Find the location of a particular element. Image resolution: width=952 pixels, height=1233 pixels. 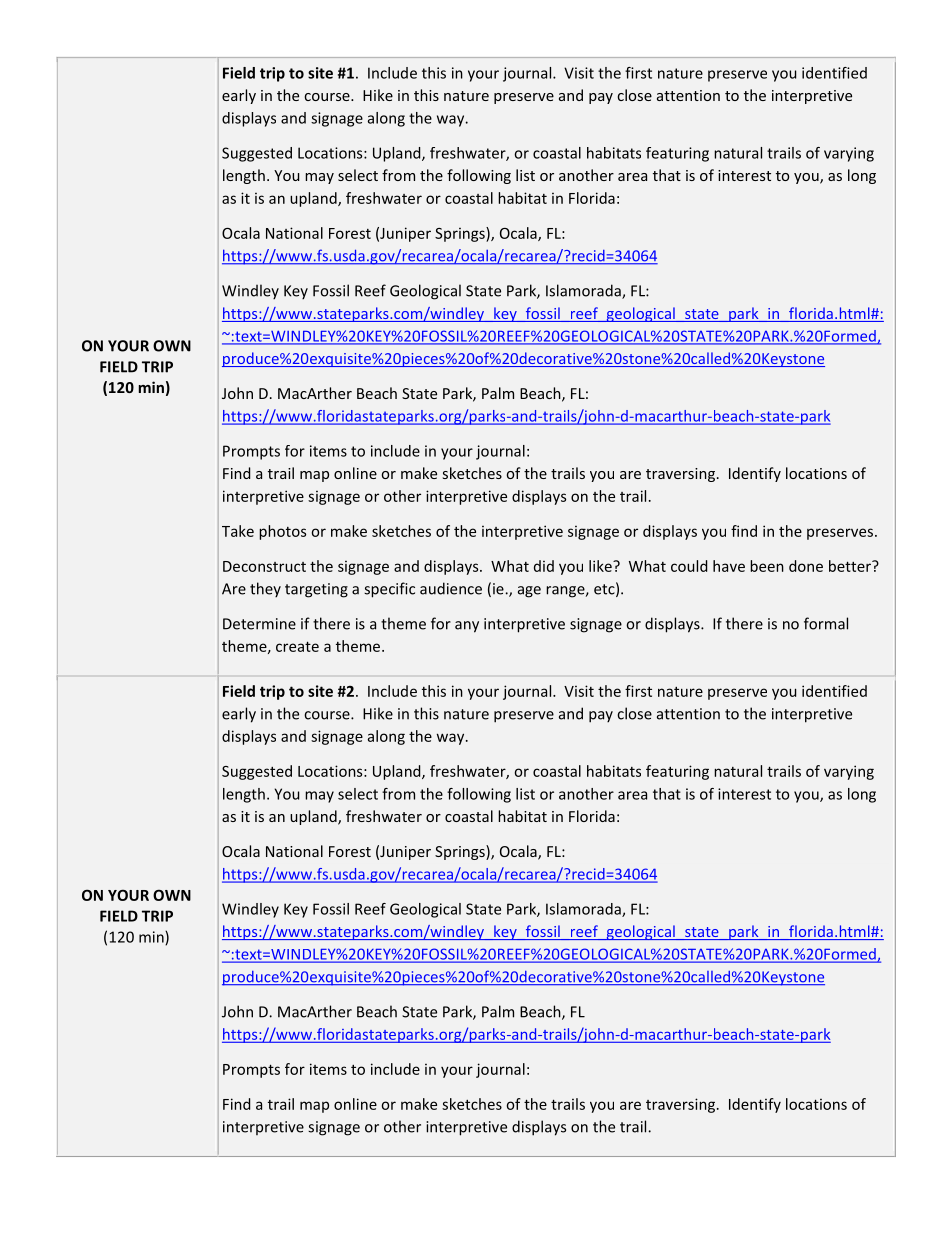

targeting is located at coordinates (316, 590).
